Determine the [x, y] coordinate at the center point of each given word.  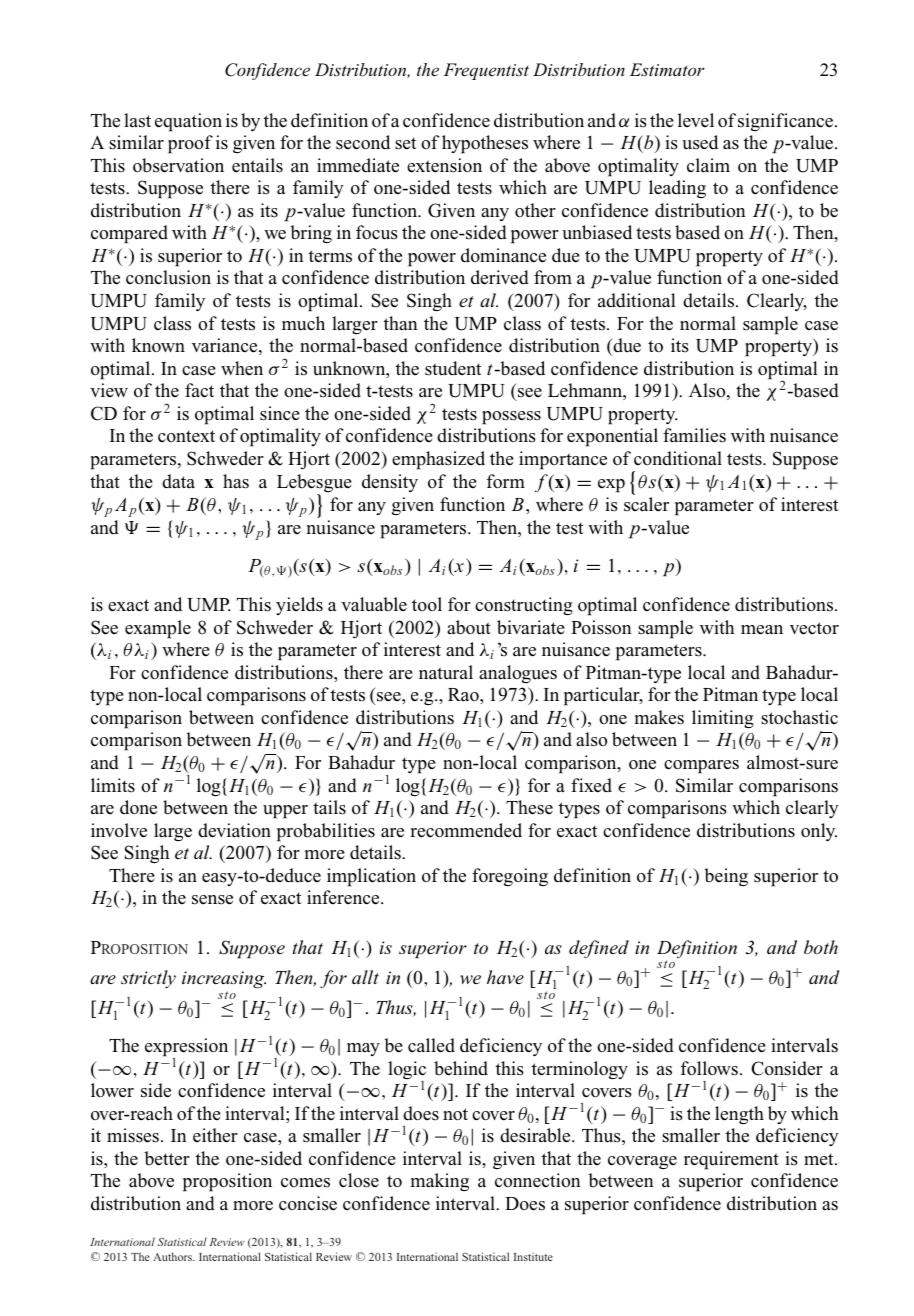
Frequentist [486, 71]
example [158, 629]
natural [446, 672]
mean [762, 630]
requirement [731, 1160]
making [439, 1182]
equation [188, 122]
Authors [174, 1256]
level [696, 120]
